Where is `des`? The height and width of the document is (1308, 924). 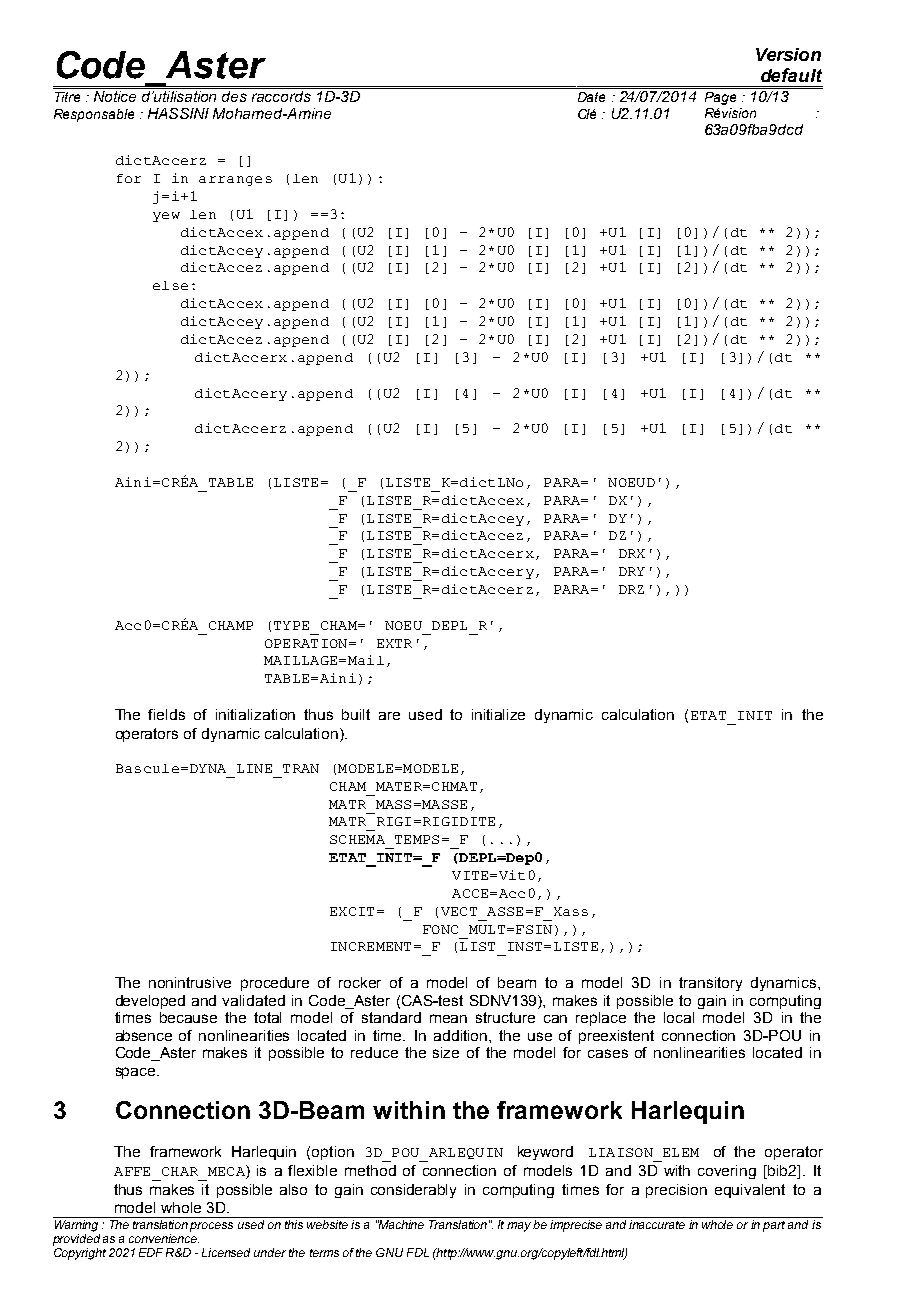 des is located at coordinates (235, 95).
